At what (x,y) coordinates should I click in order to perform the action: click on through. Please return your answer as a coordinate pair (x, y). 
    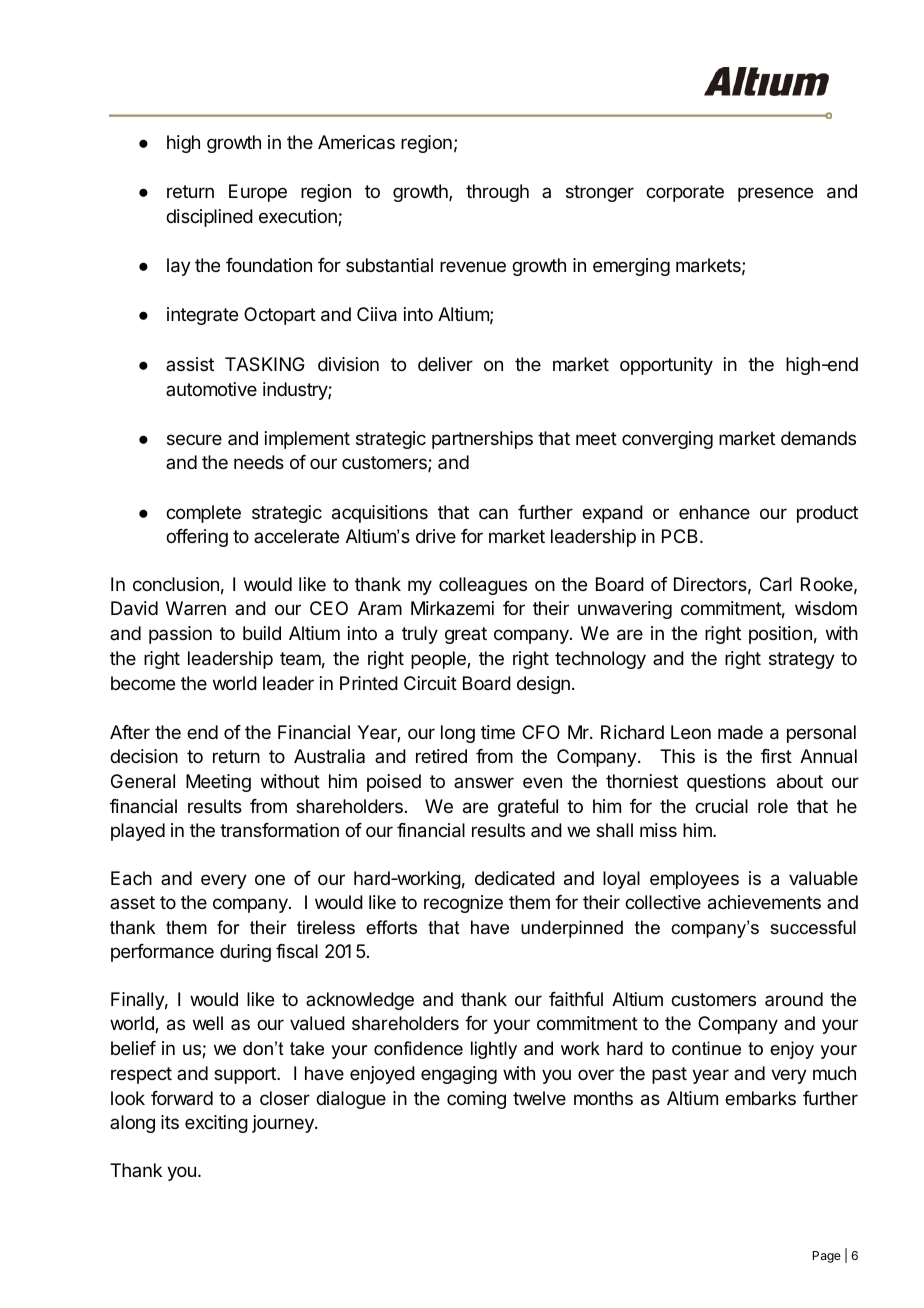
    Looking at the image, I should click on (497, 193).
